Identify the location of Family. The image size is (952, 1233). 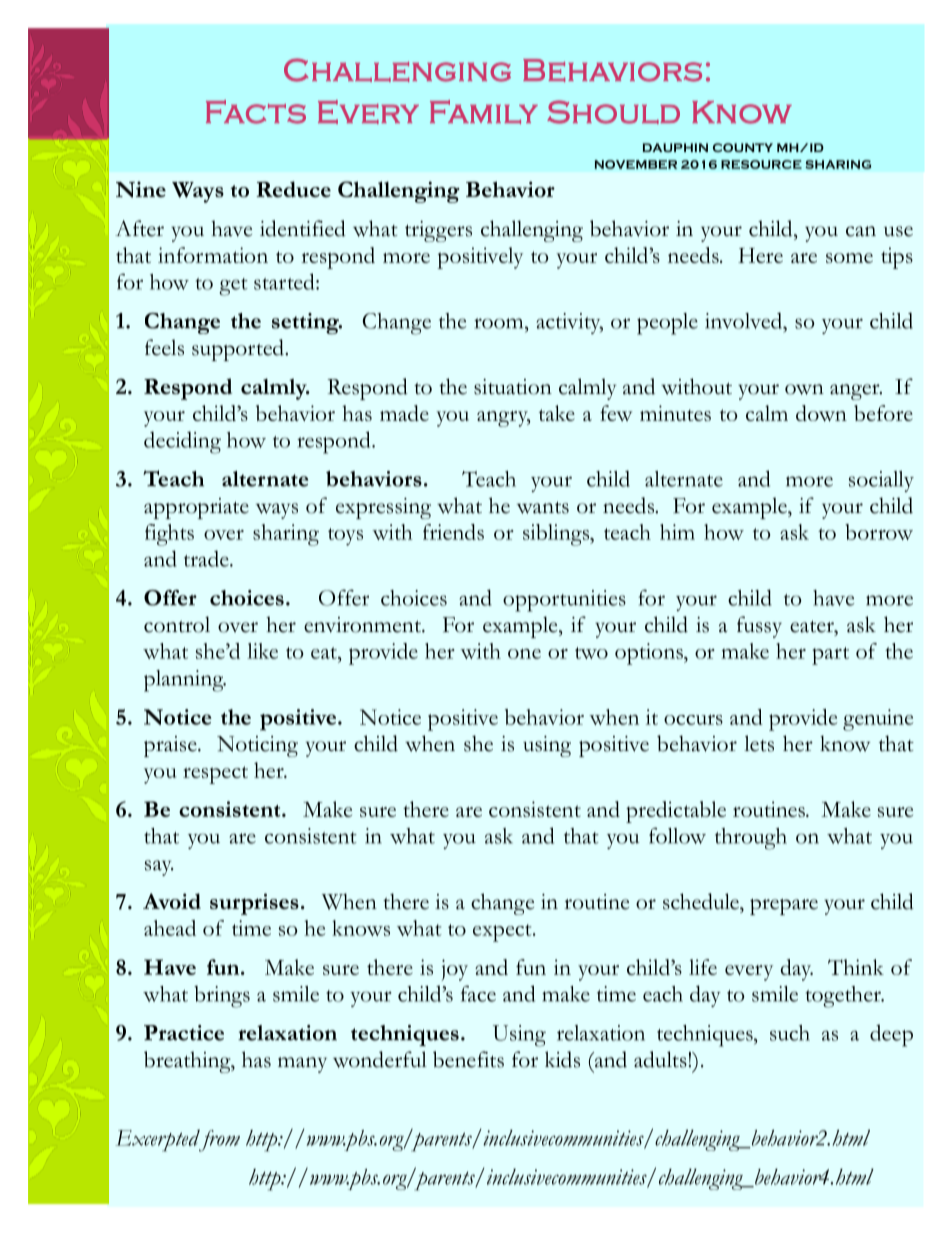
(484, 112).
